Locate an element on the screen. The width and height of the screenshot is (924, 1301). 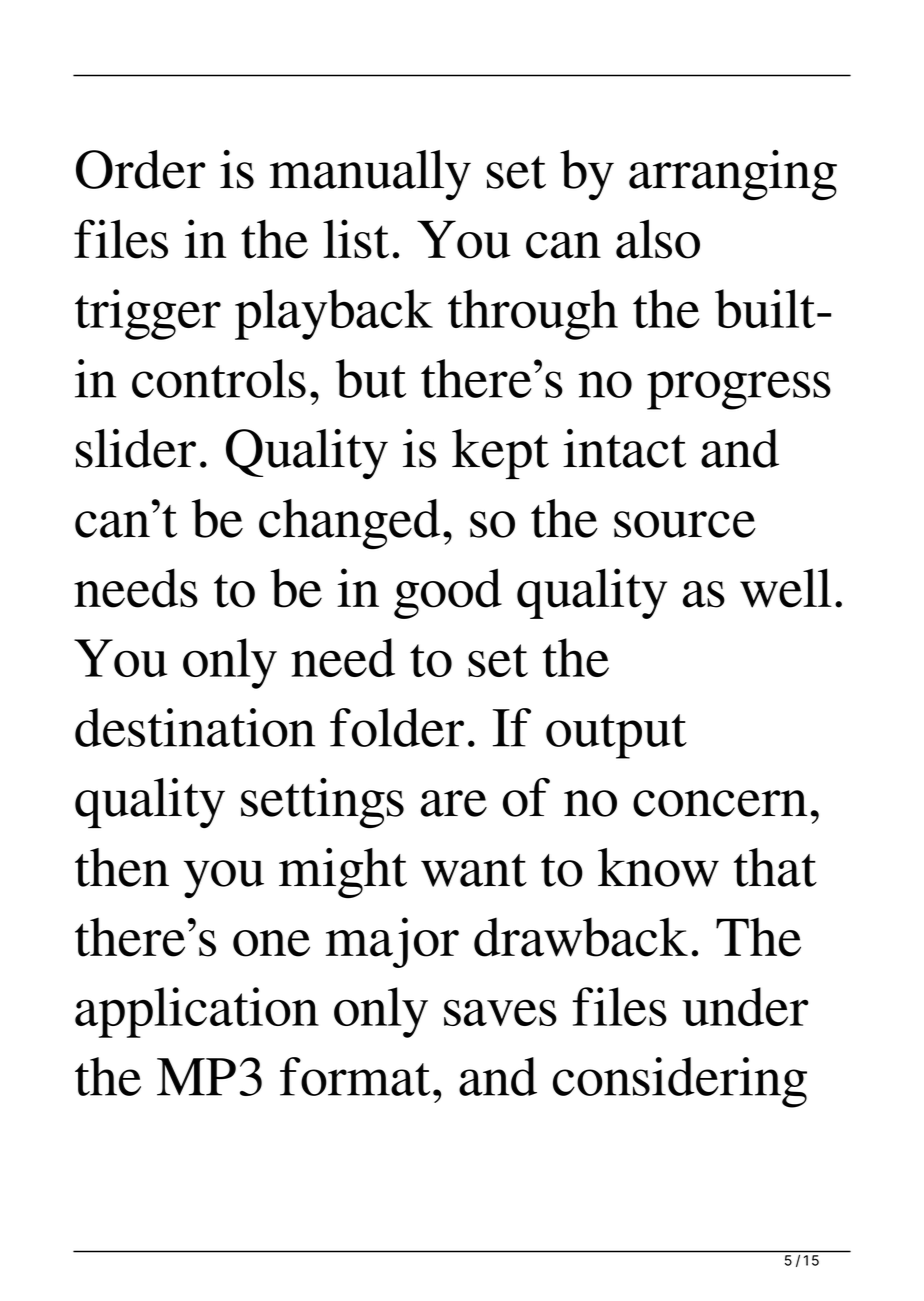
destination is located at coordinates (195, 727).
